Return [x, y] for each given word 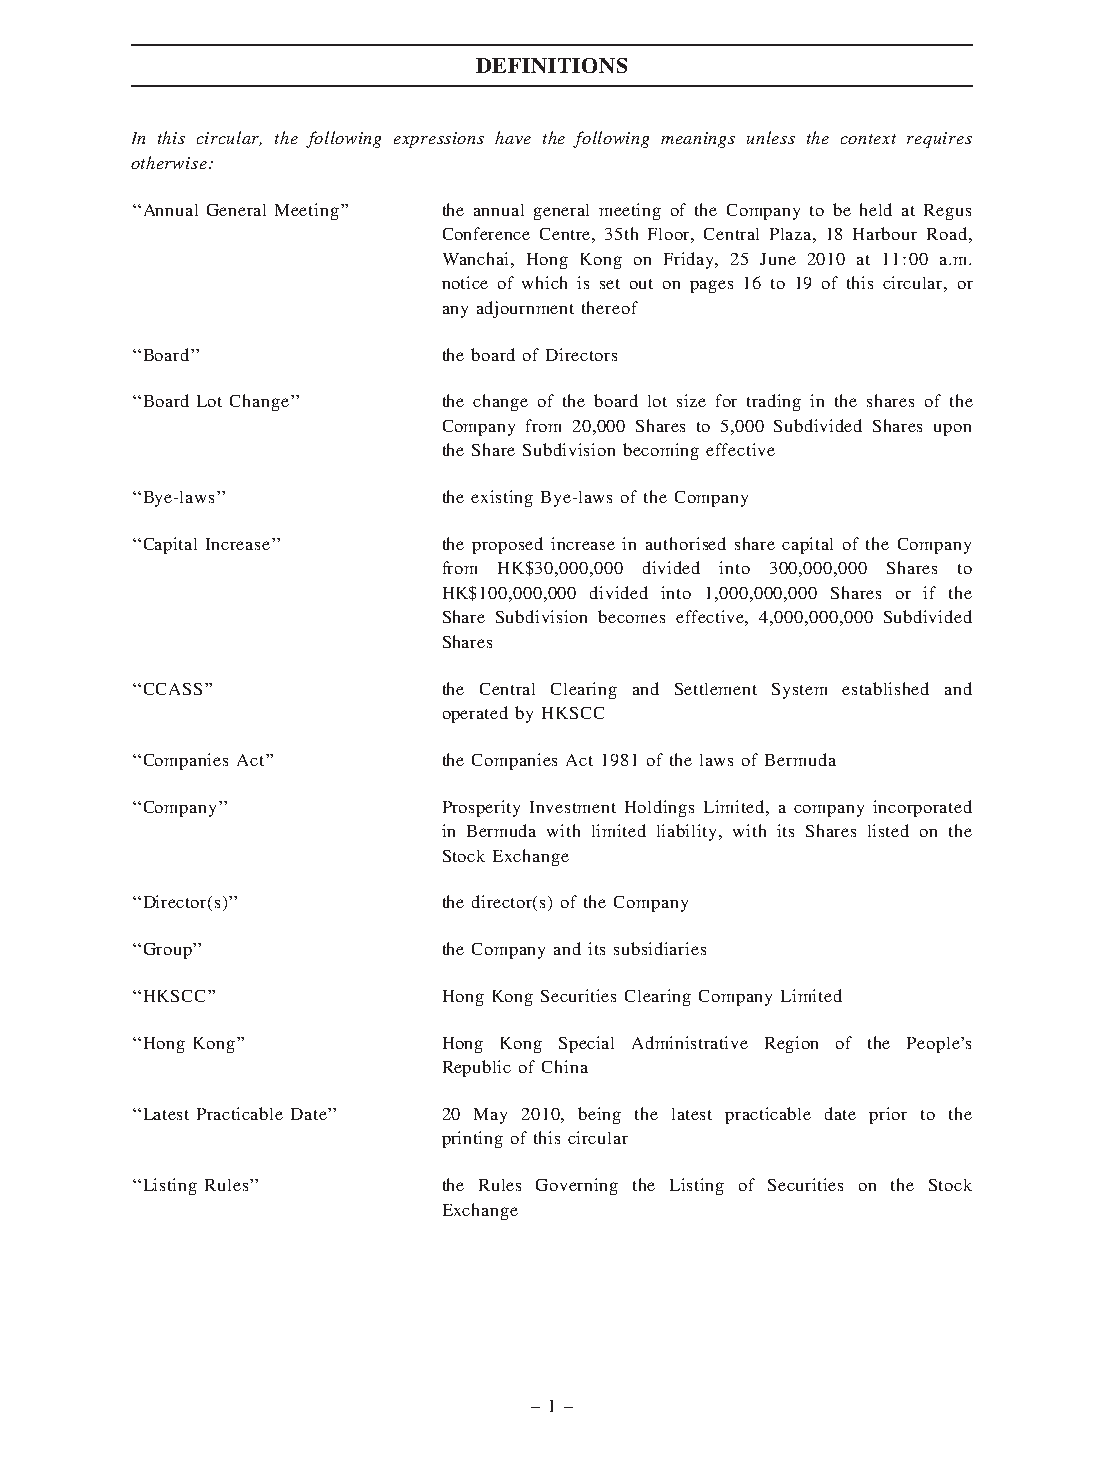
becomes [631, 616]
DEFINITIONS [551, 65]
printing [472, 1139]
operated [475, 714]
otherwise [169, 162]
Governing [577, 1186]
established [885, 688]
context [868, 139]
